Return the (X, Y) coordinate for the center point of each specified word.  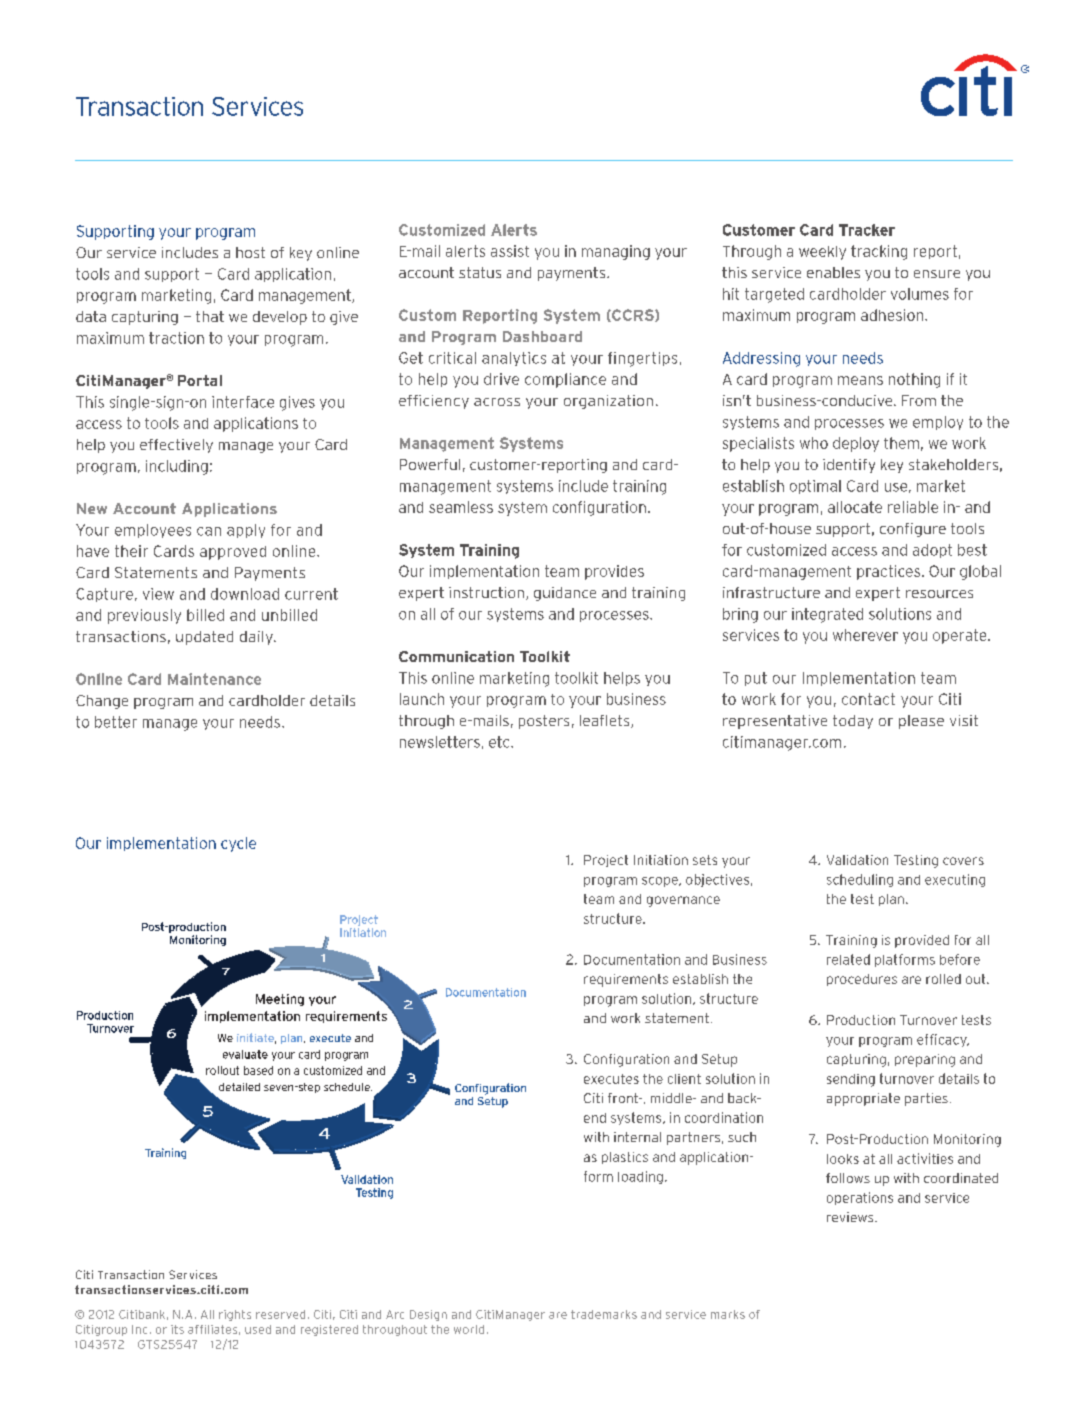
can (209, 531)
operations (860, 1198)
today (853, 722)
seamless (461, 507)
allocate (855, 507)
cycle (238, 844)
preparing (925, 1060)
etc (500, 742)
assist (510, 251)
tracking (879, 252)
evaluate (245, 1054)
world (469, 1329)
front (624, 1098)
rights (235, 1315)
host (250, 252)
